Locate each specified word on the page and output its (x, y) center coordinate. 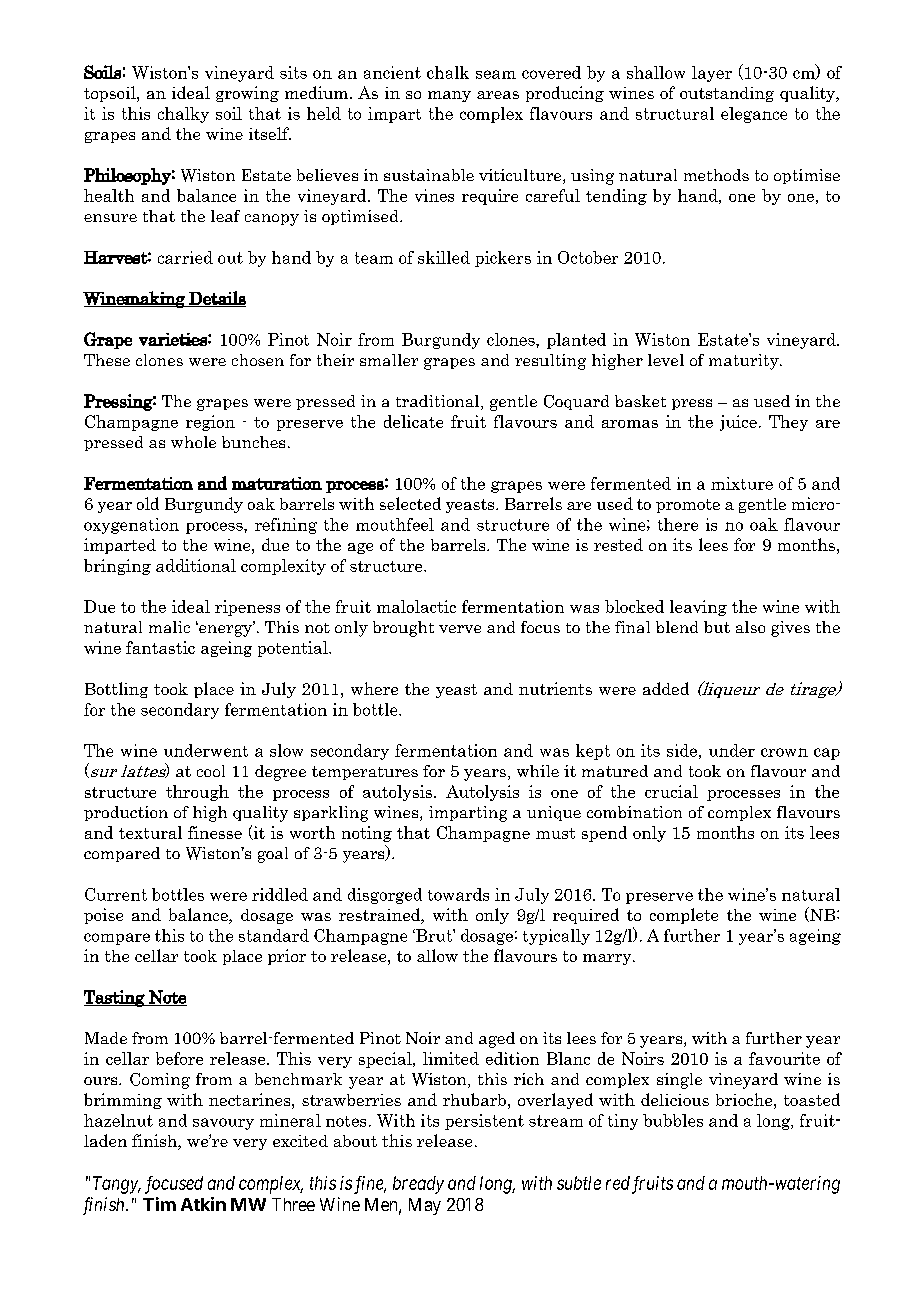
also (750, 627)
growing (247, 94)
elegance (754, 115)
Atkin (203, 1204)
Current (116, 894)
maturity (745, 362)
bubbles (673, 1120)
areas (498, 95)
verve (460, 629)
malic (169, 627)
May (425, 1206)
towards (458, 894)
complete (684, 916)
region (210, 423)
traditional (439, 402)
